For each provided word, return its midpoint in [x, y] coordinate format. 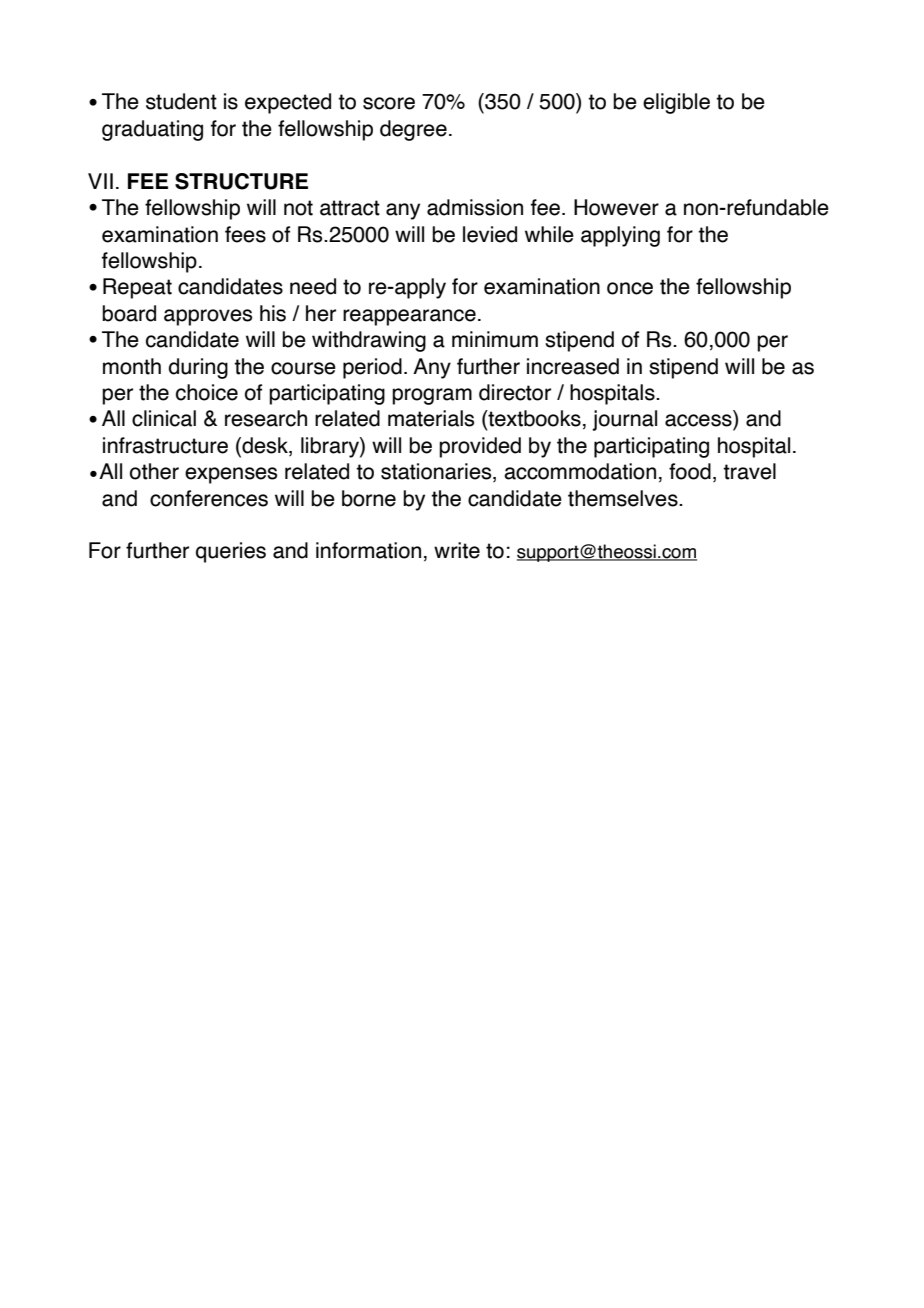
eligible [676, 103]
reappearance [409, 317]
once [630, 288]
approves [208, 317]
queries [231, 552]
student [181, 101]
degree [413, 130]
